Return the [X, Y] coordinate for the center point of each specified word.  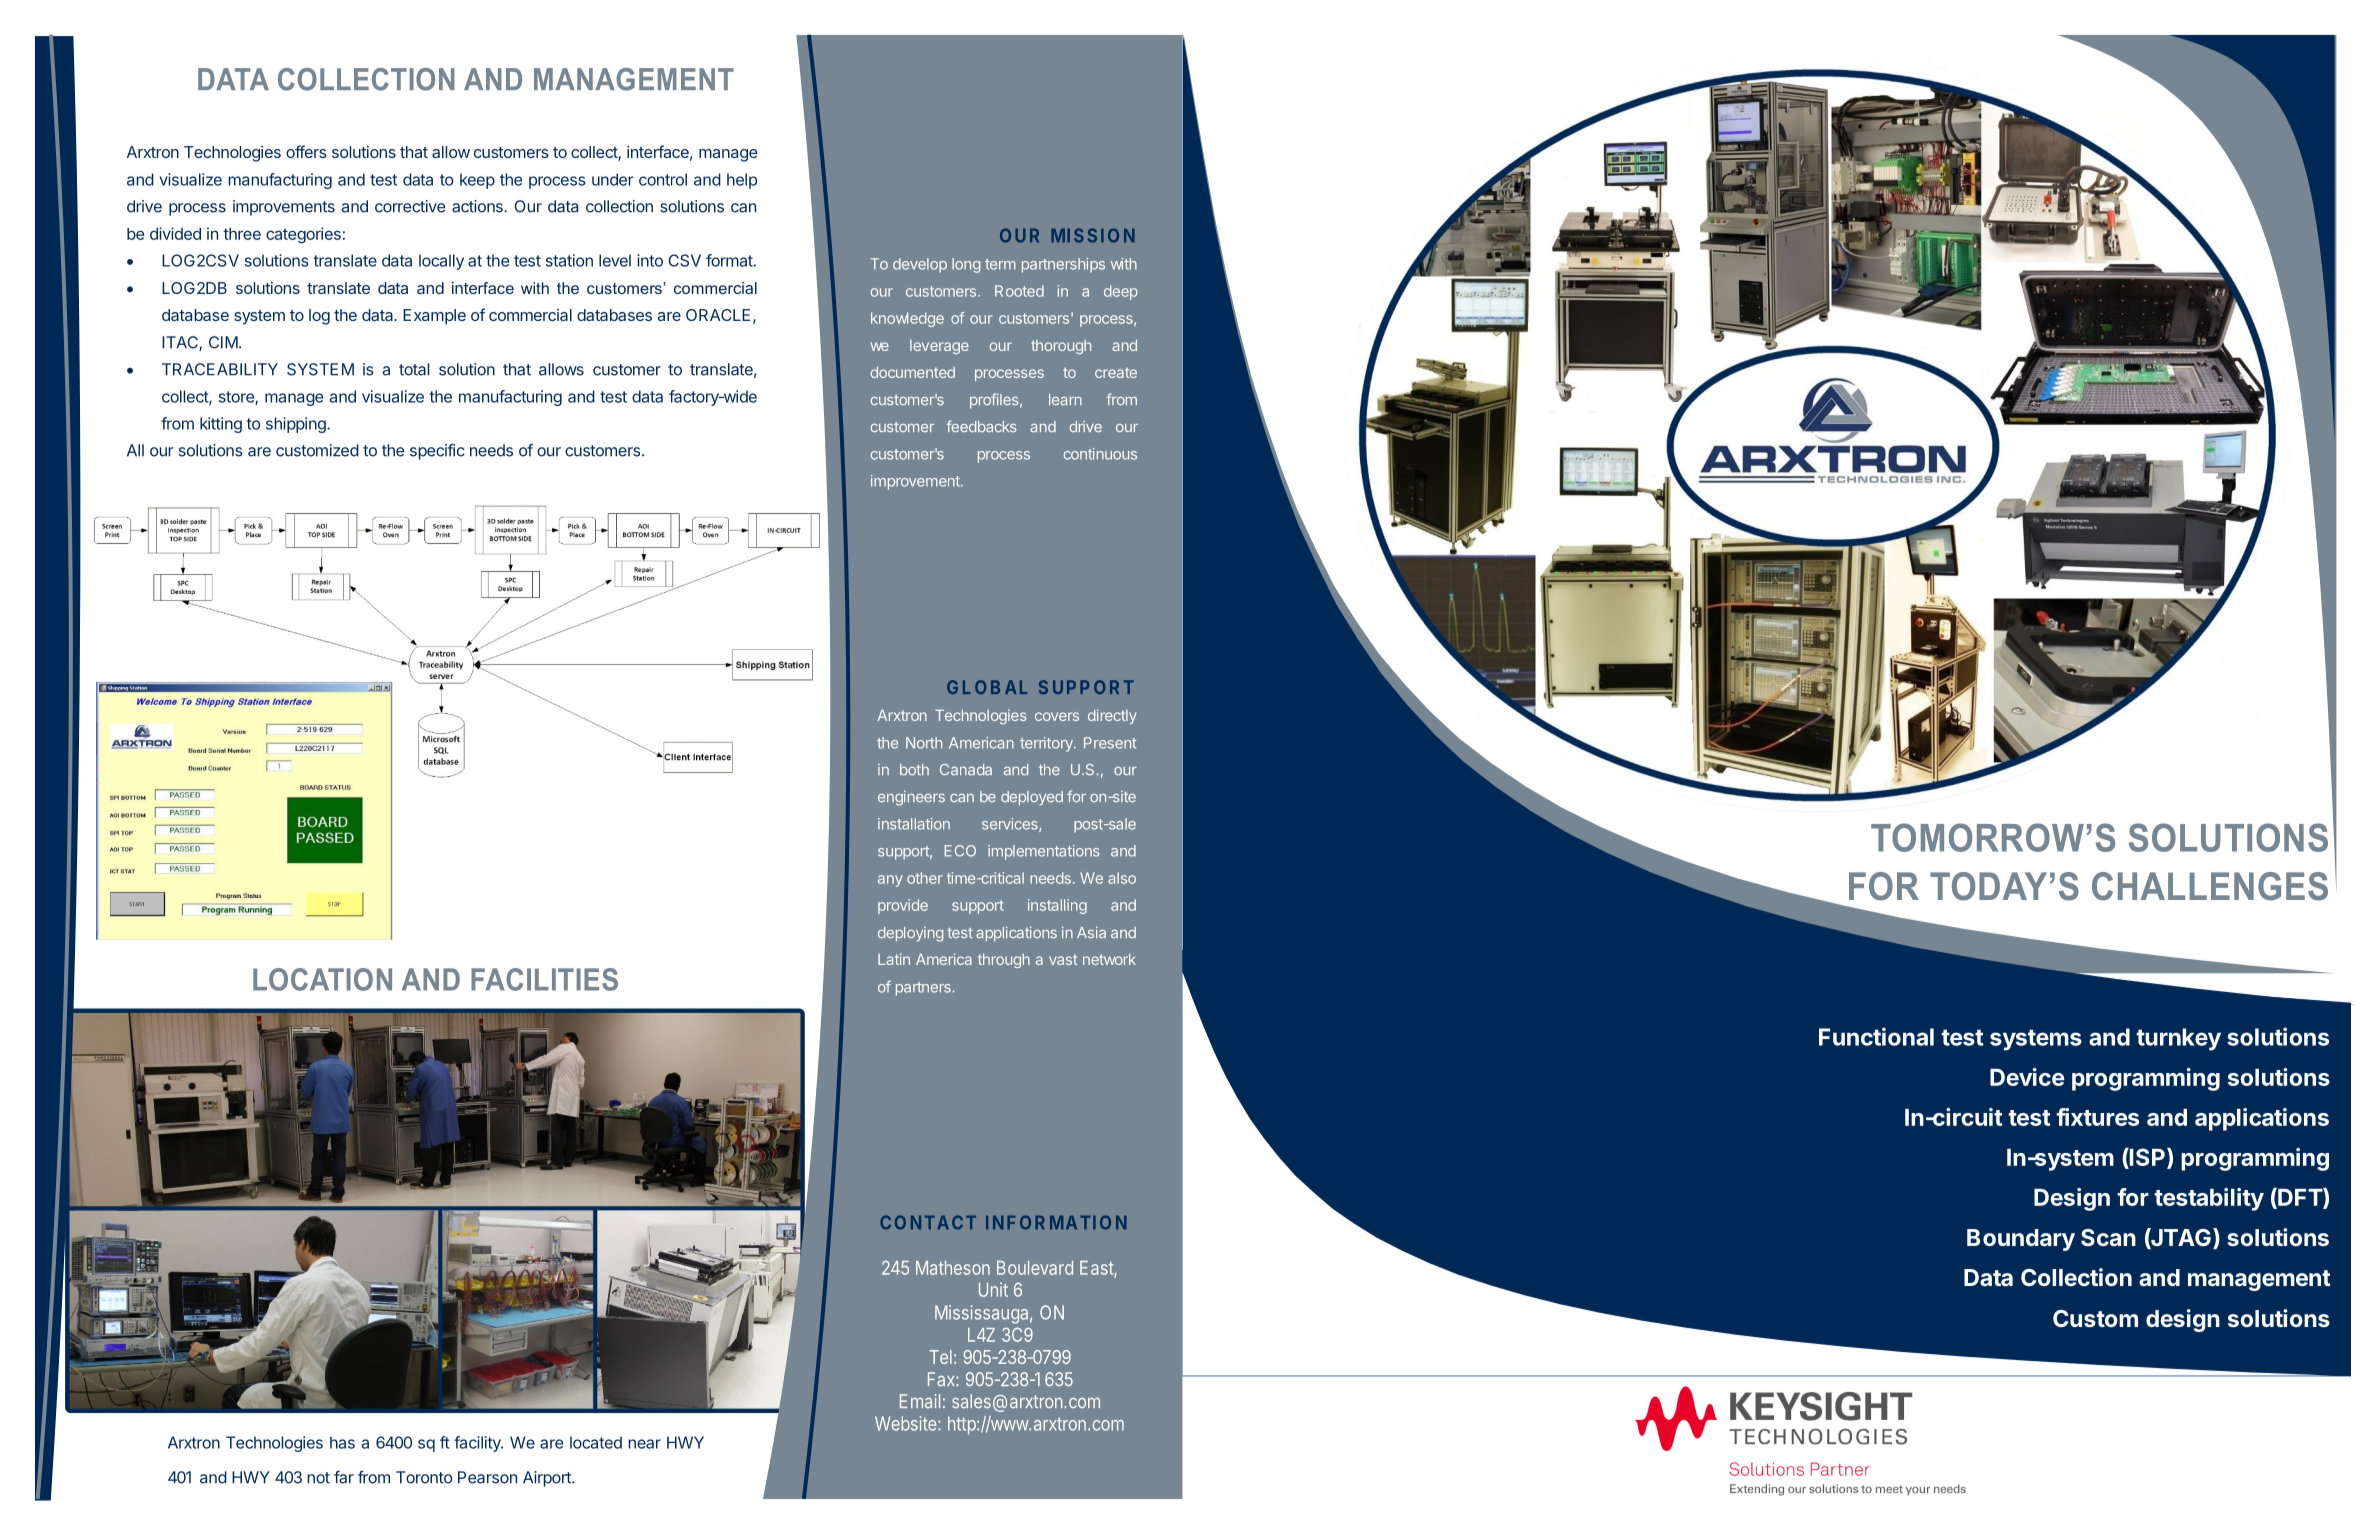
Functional [1876, 1036]
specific [437, 452]
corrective [410, 206]
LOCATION [322, 979]
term [1000, 264]
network [1109, 959]
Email [920, 1401]
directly [1112, 716]
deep [1121, 292]
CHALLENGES [2210, 886]
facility [478, 1444]
